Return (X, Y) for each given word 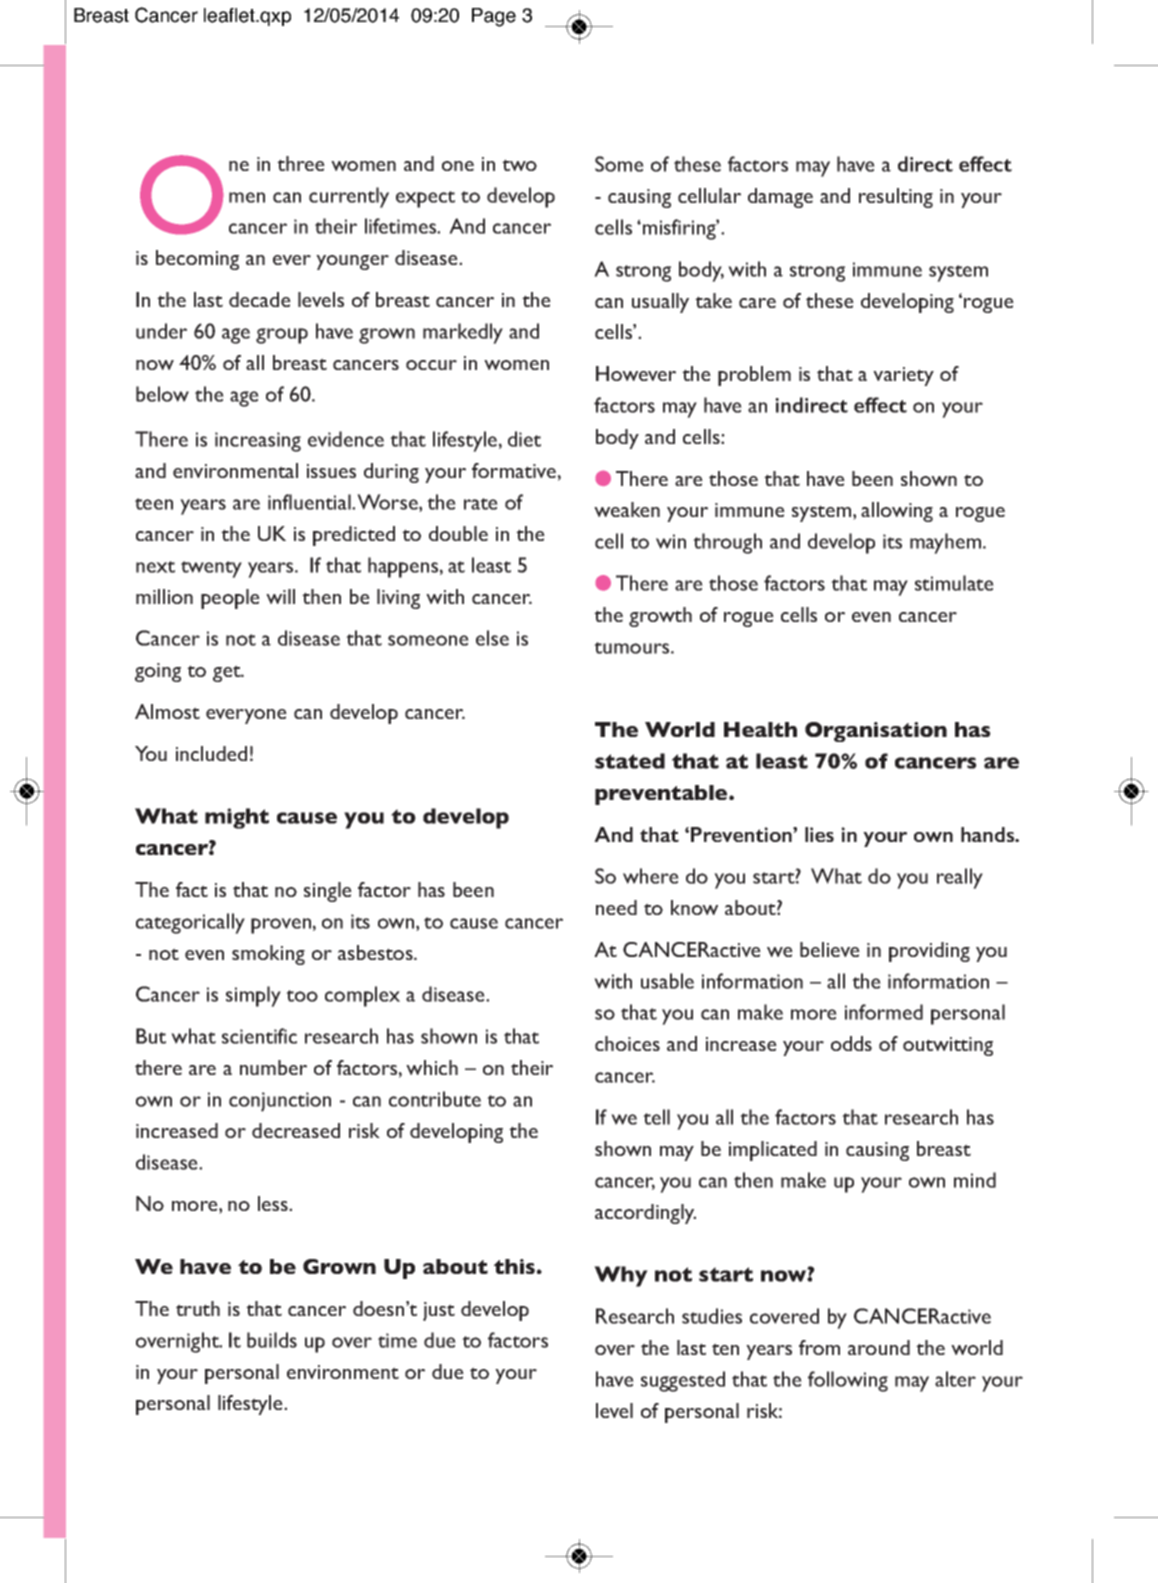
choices (627, 1043)
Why (621, 1276)
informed (884, 1012)
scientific (259, 1036)
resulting (896, 198)
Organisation (876, 732)
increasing (258, 442)
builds (272, 1340)
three (301, 163)
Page (494, 17)
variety (903, 376)
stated (630, 761)
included (211, 753)
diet (524, 439)
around (879, 1347)
